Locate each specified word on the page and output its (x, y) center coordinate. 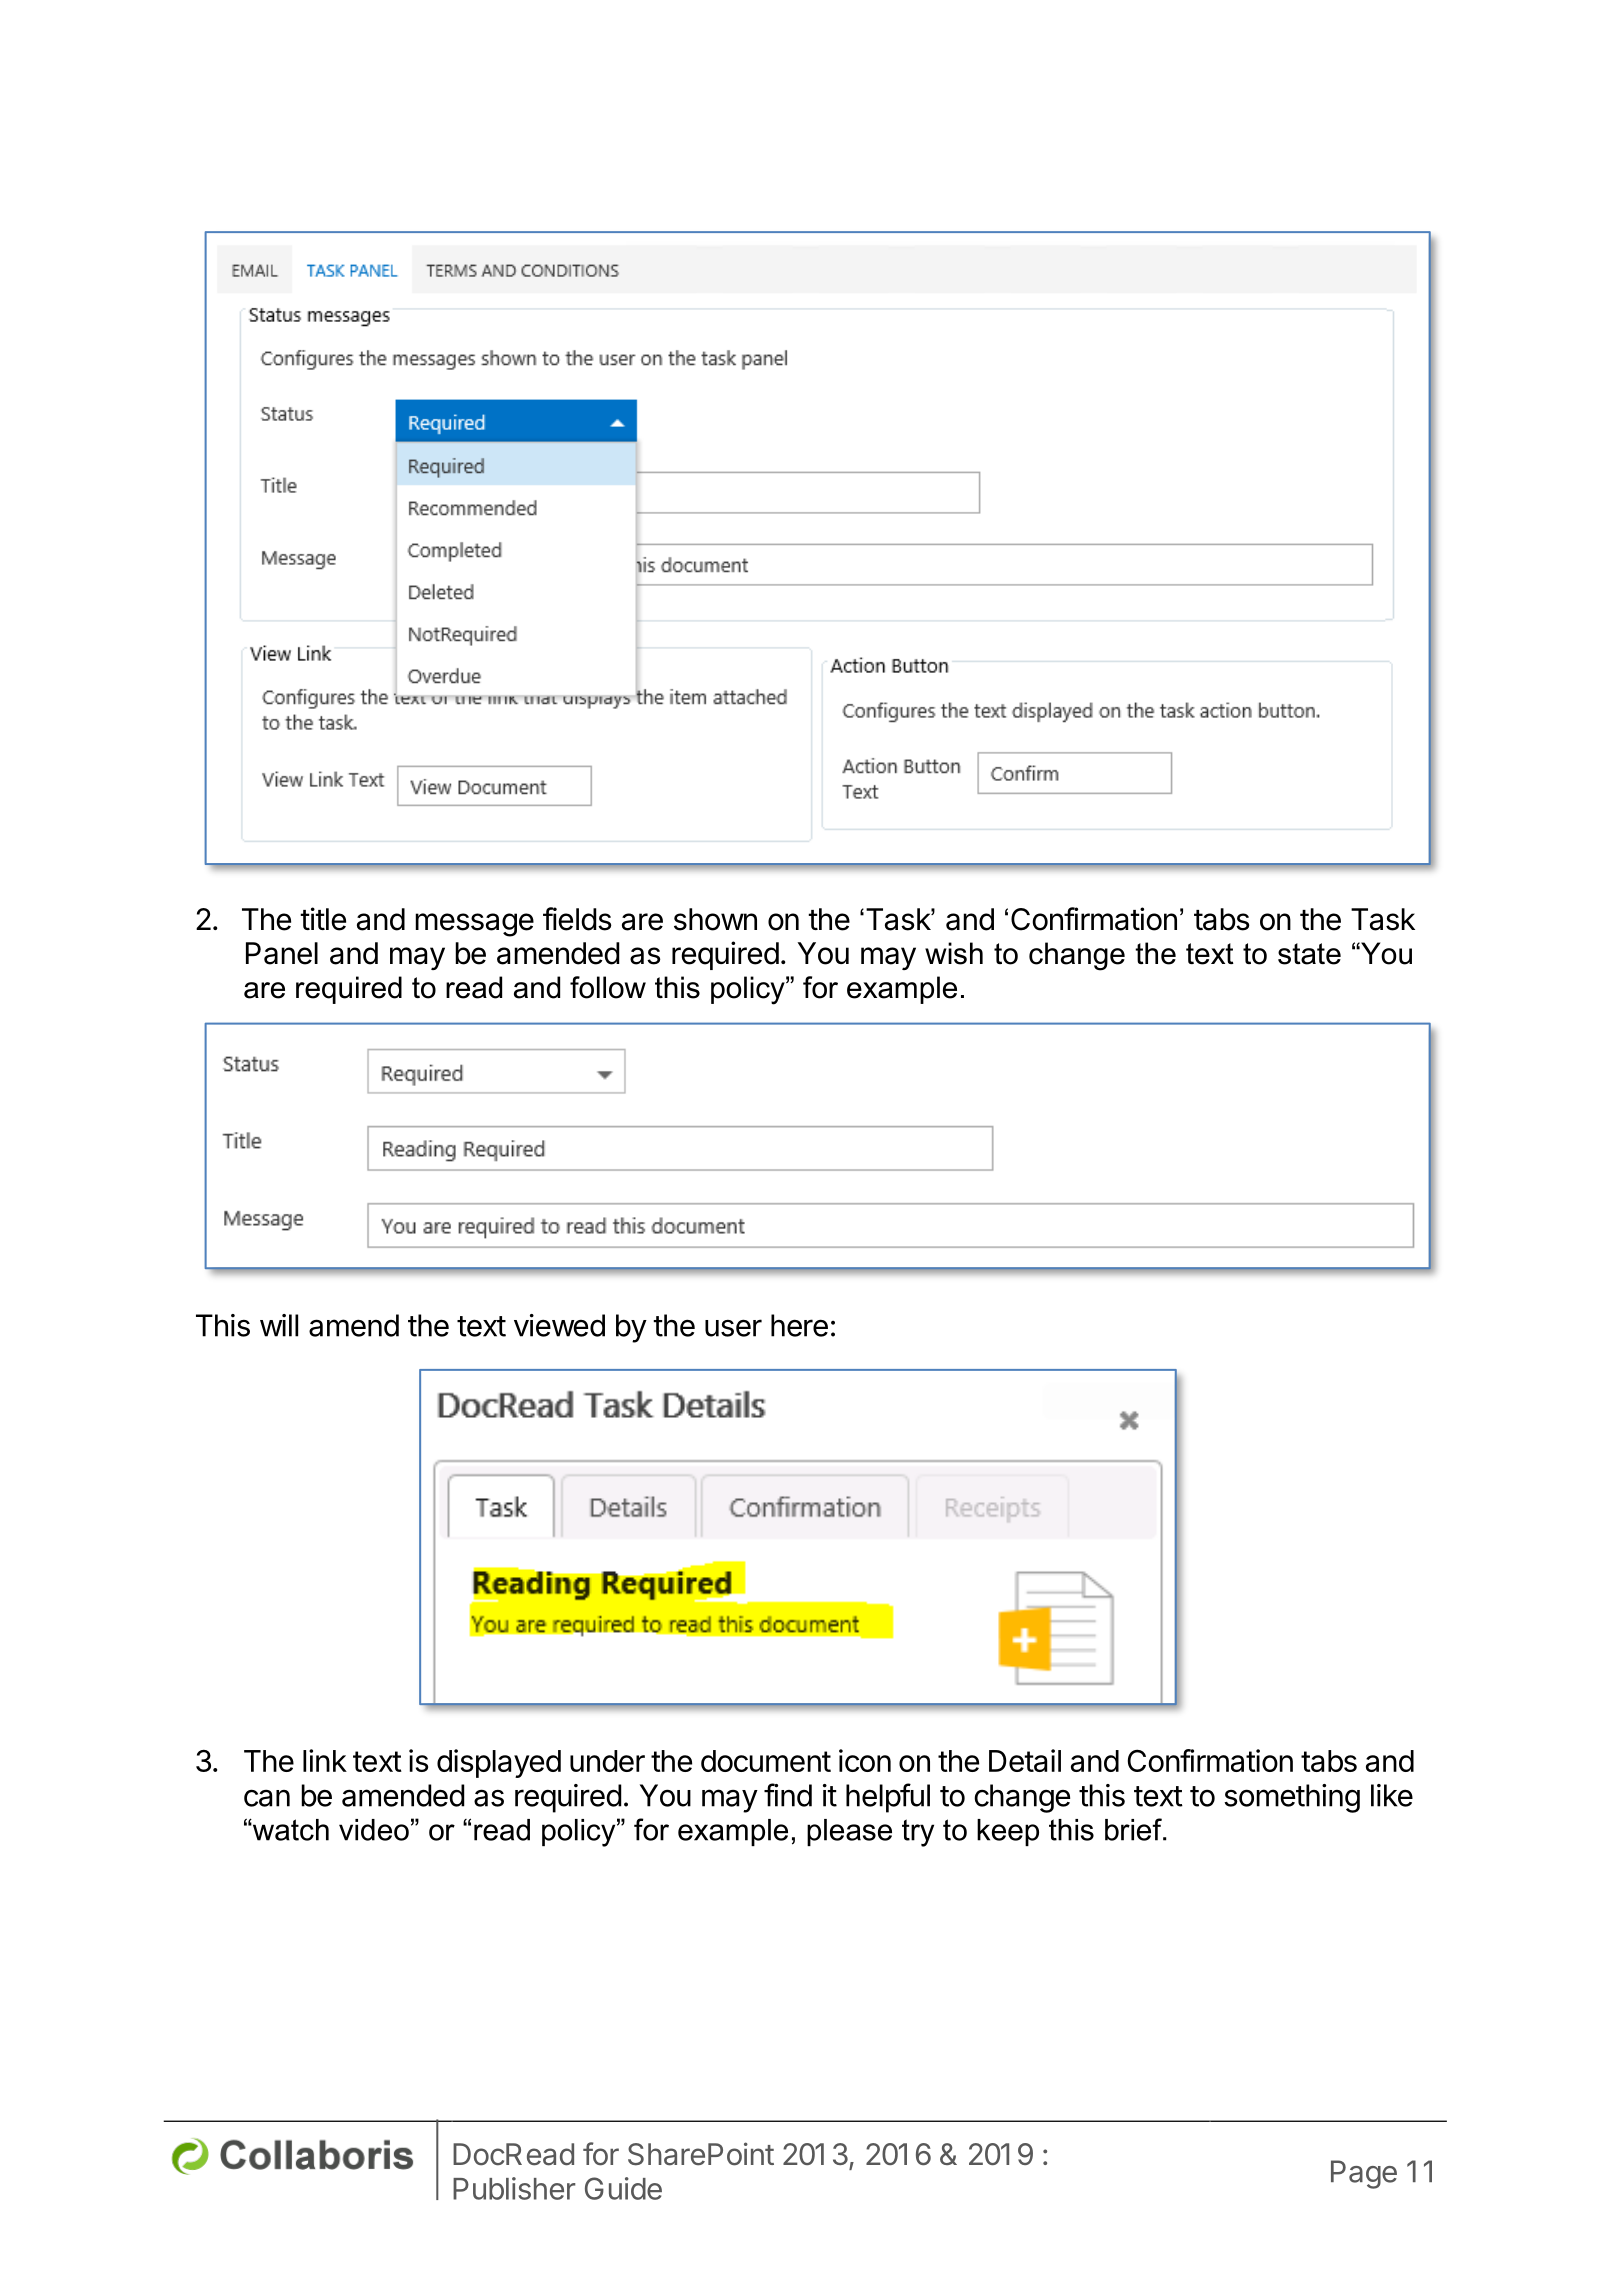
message (474, 925)
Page (1364, 2174)
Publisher (514, 2188)
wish (954, 953)
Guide (623, 2188)
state (1309, 954)
